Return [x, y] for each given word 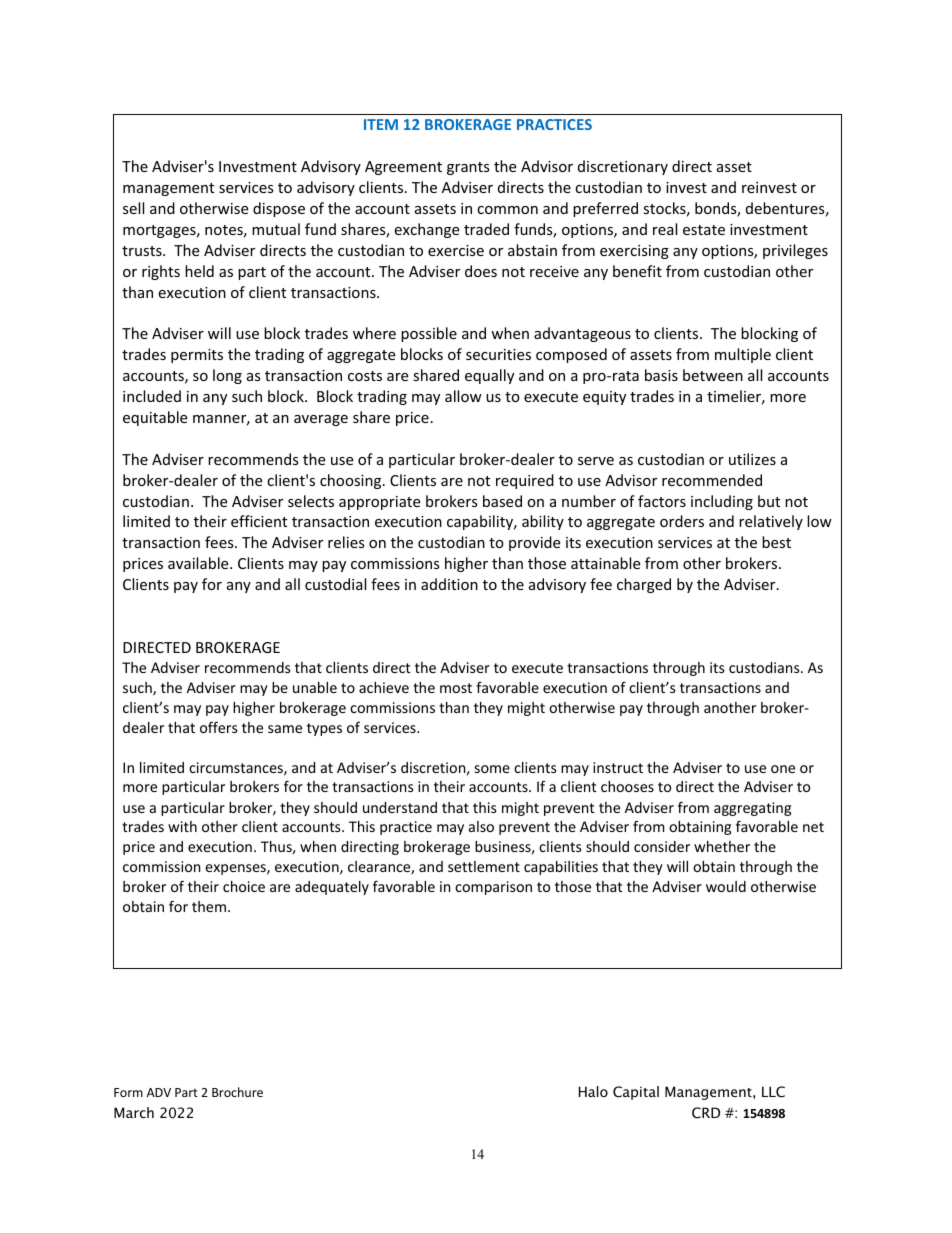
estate [704, 230]
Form [128, 1092]
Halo [593, 1091]
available [199, 563]
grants [468, 168]
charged [644, 585]
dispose [279, 209]
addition [449, 584]
